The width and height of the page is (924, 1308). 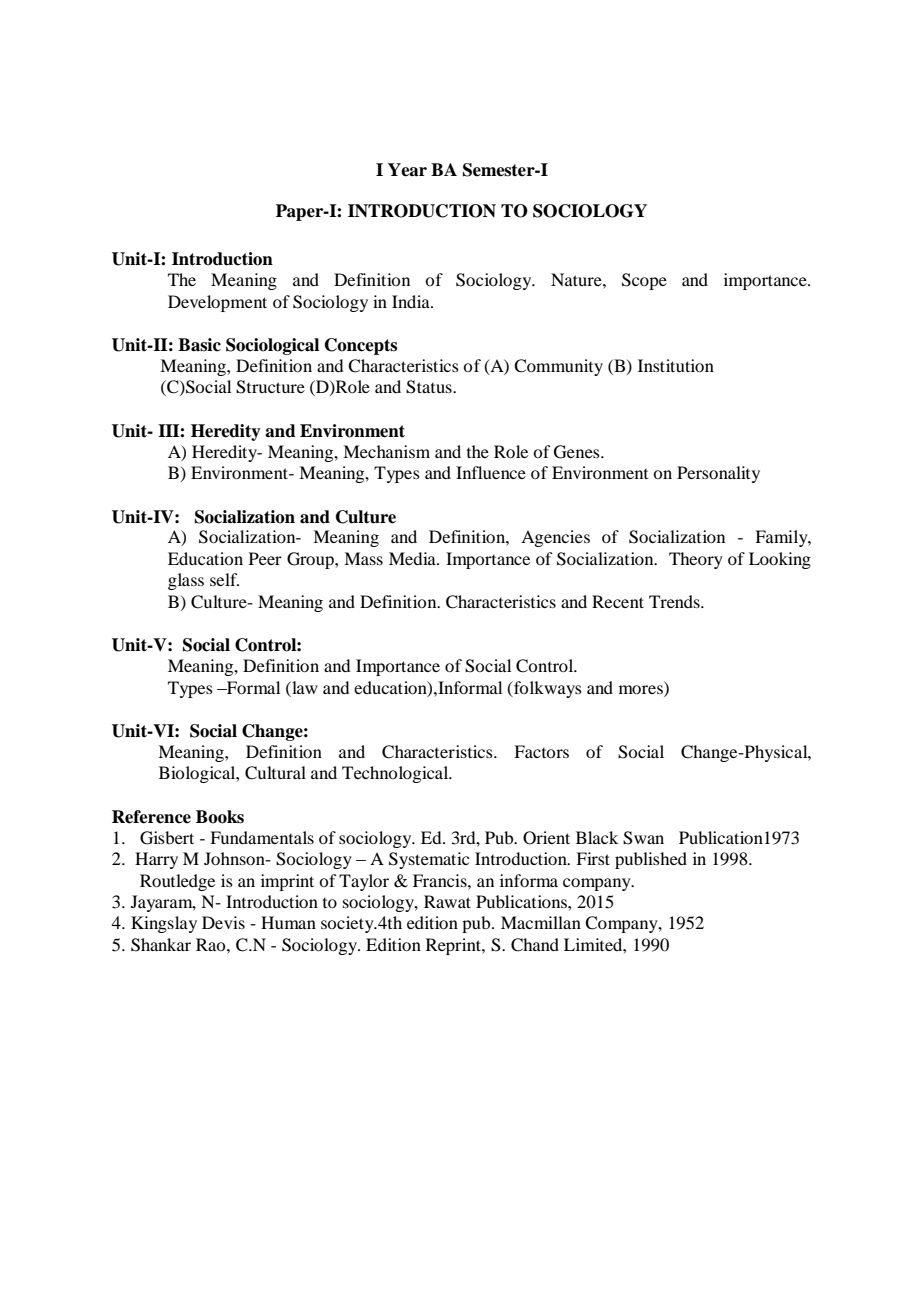 What do you see at coordinates (407, 170) in the page?
I see `Year` at bounding box center [407, 170].
